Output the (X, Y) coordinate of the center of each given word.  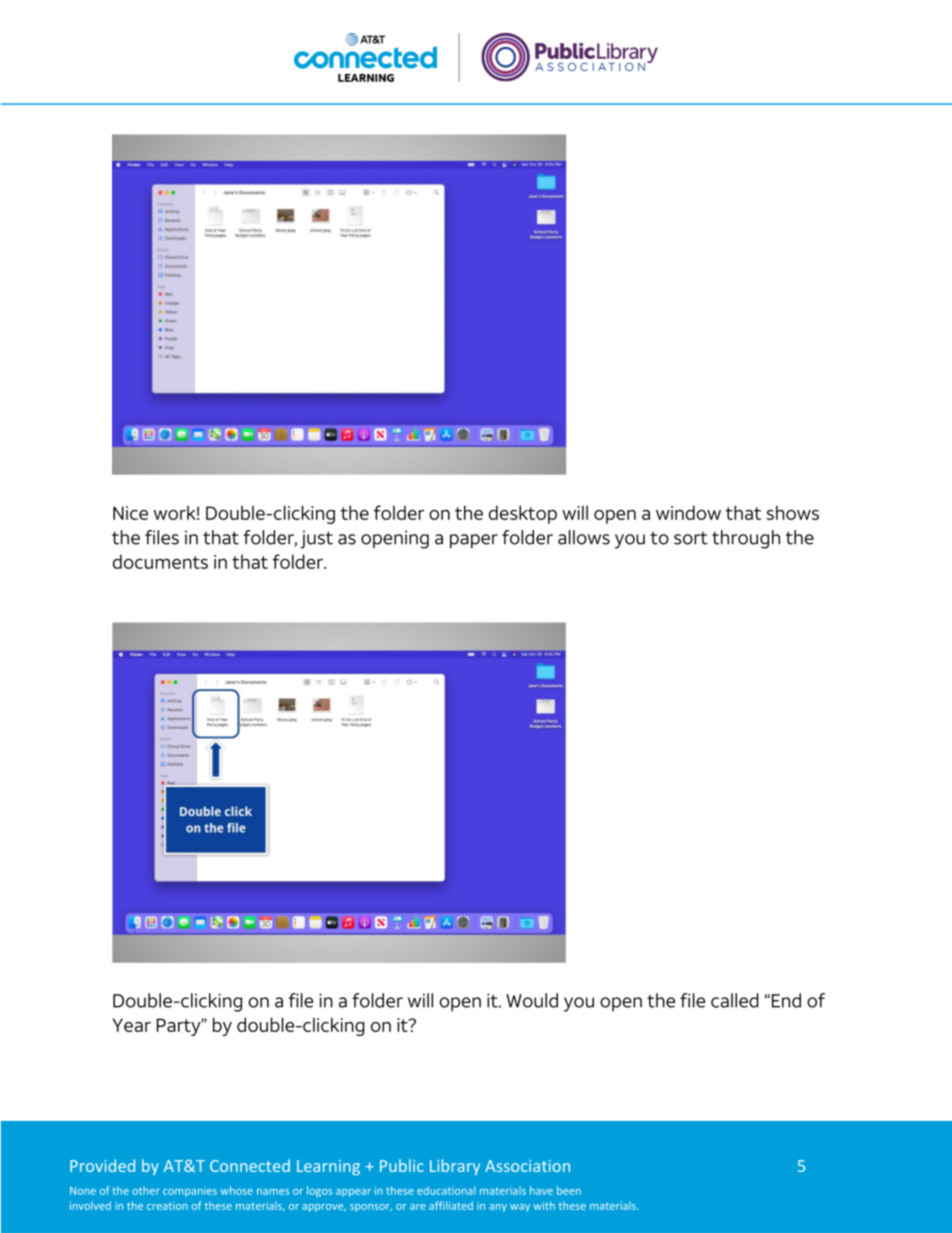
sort (691, 538)
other (146, 1190)
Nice (130, 513)
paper (474, 541)
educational (446, 1190)
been (569, 1190)
